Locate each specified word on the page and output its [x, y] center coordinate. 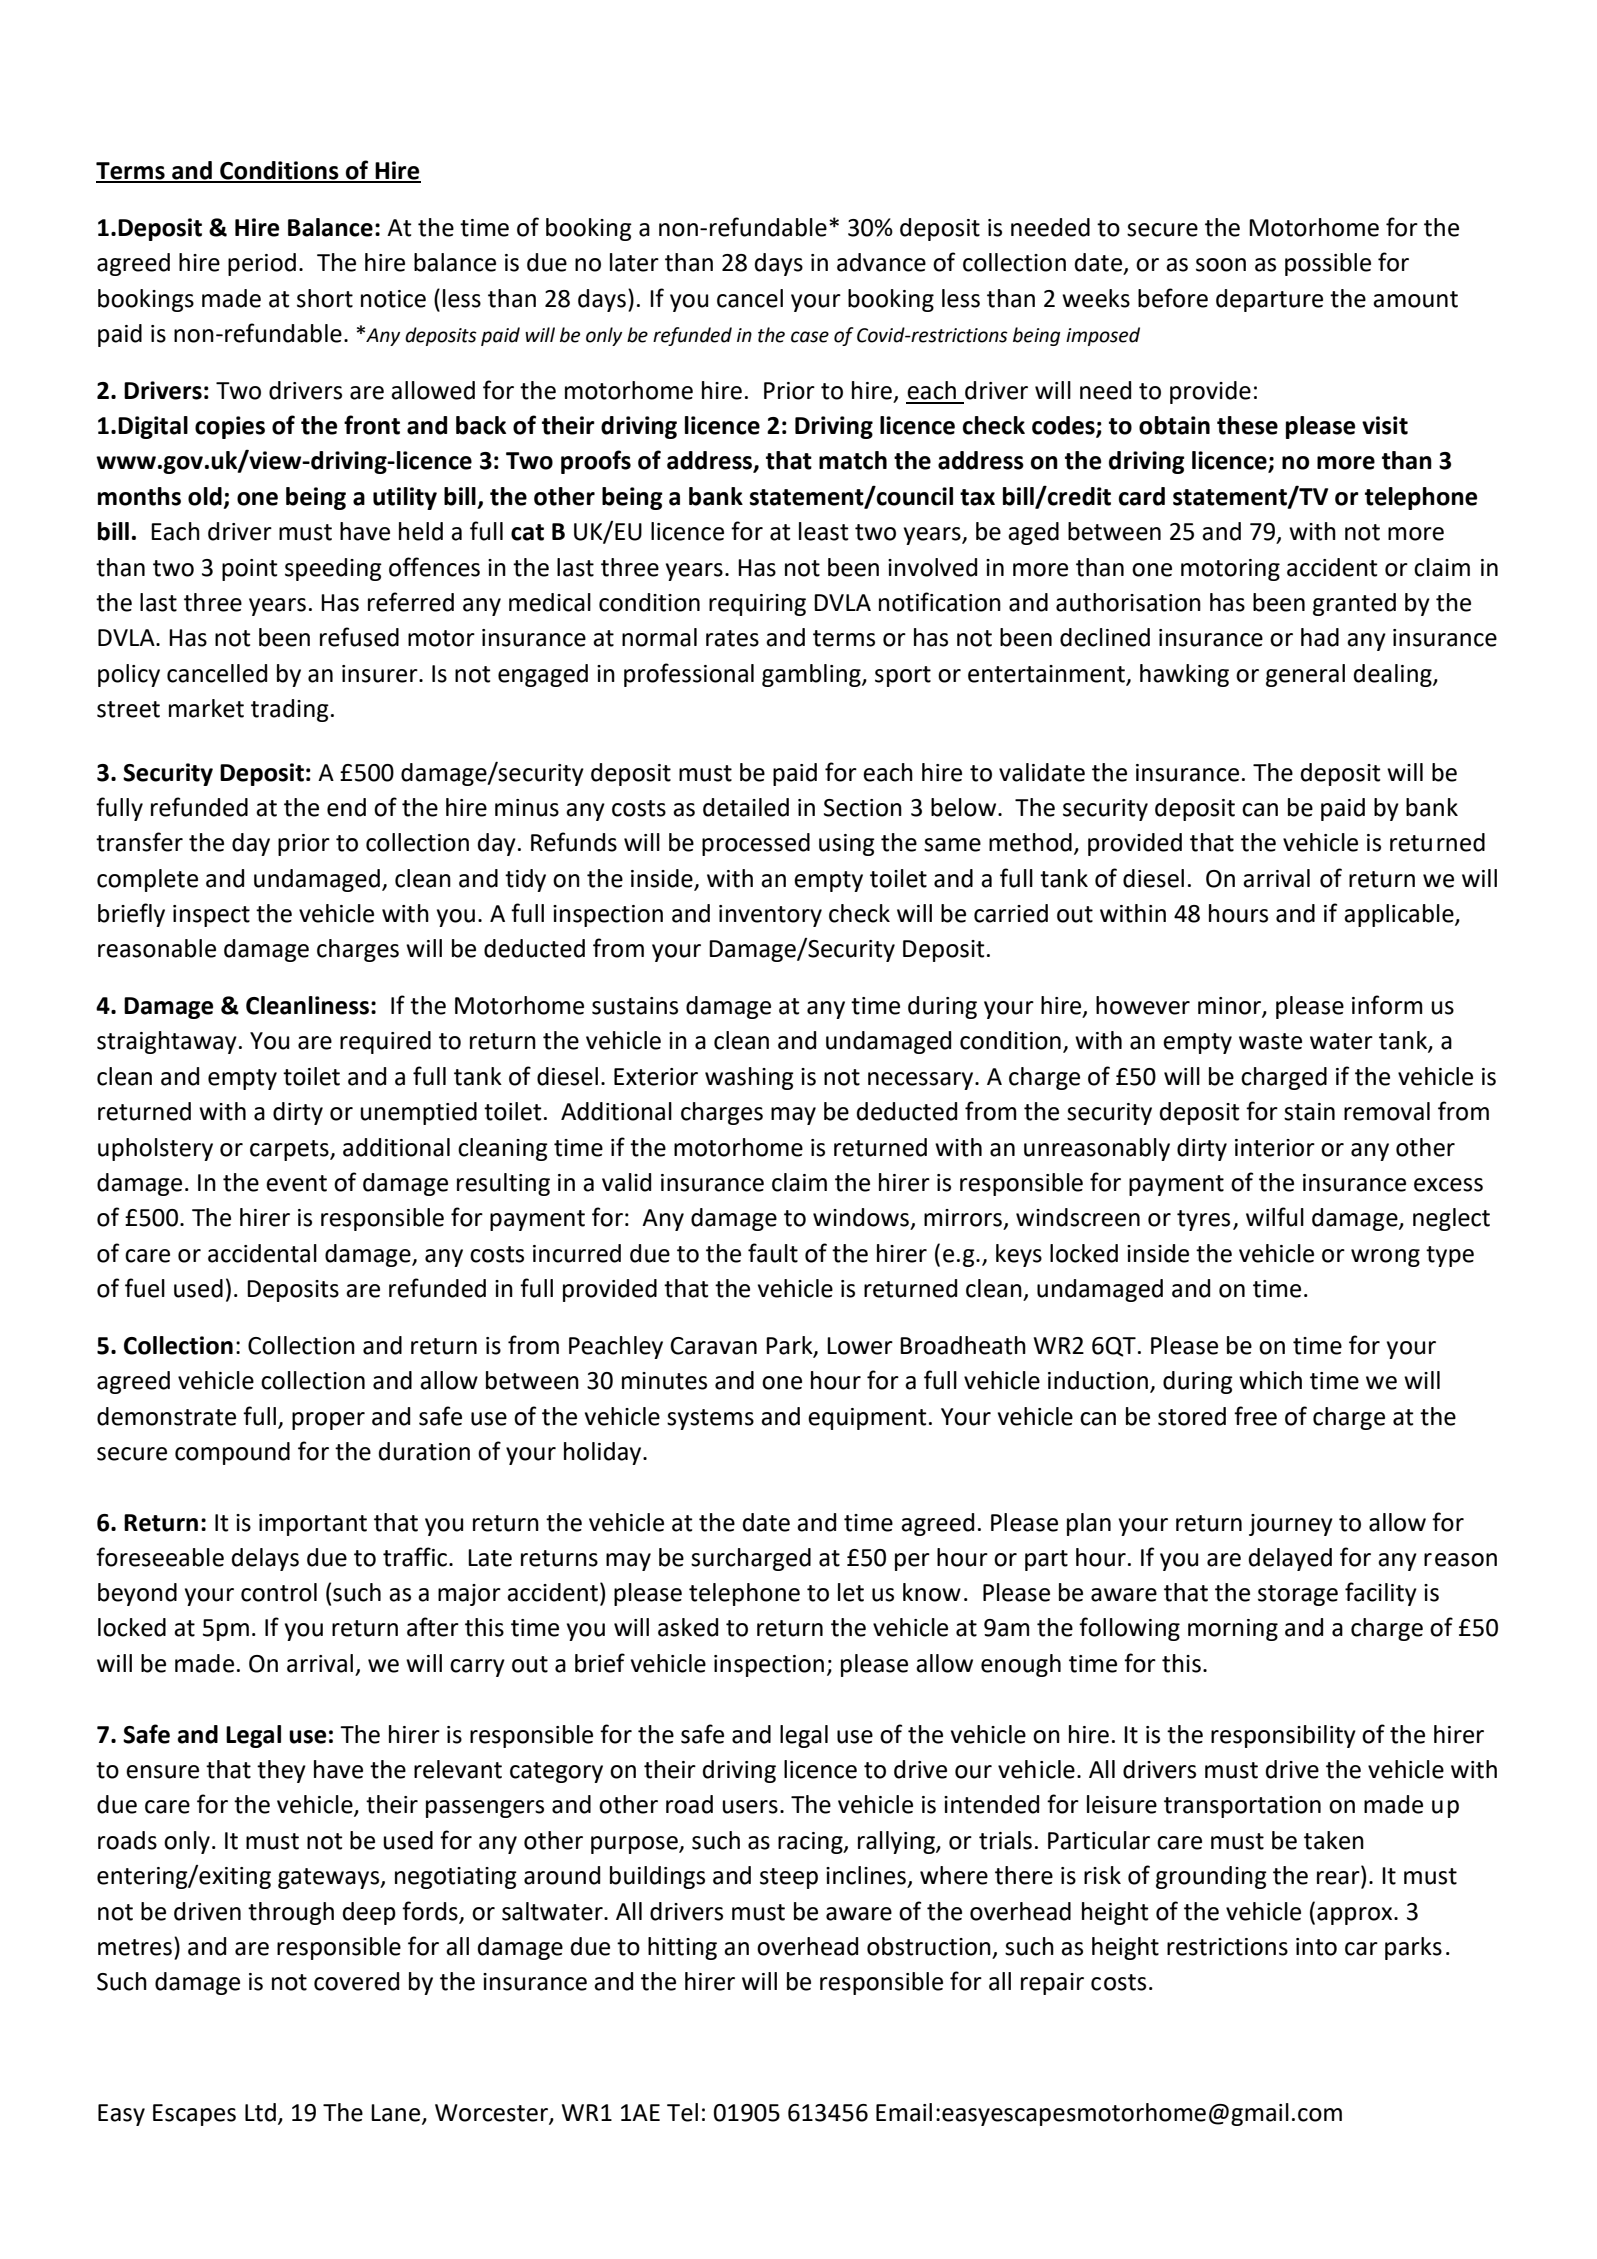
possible [1328, 264]
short [325, 298]
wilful [1275, 1217]
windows [861, 1217]
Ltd [260, 2112]
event [296, 1183]
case [810, 337]
